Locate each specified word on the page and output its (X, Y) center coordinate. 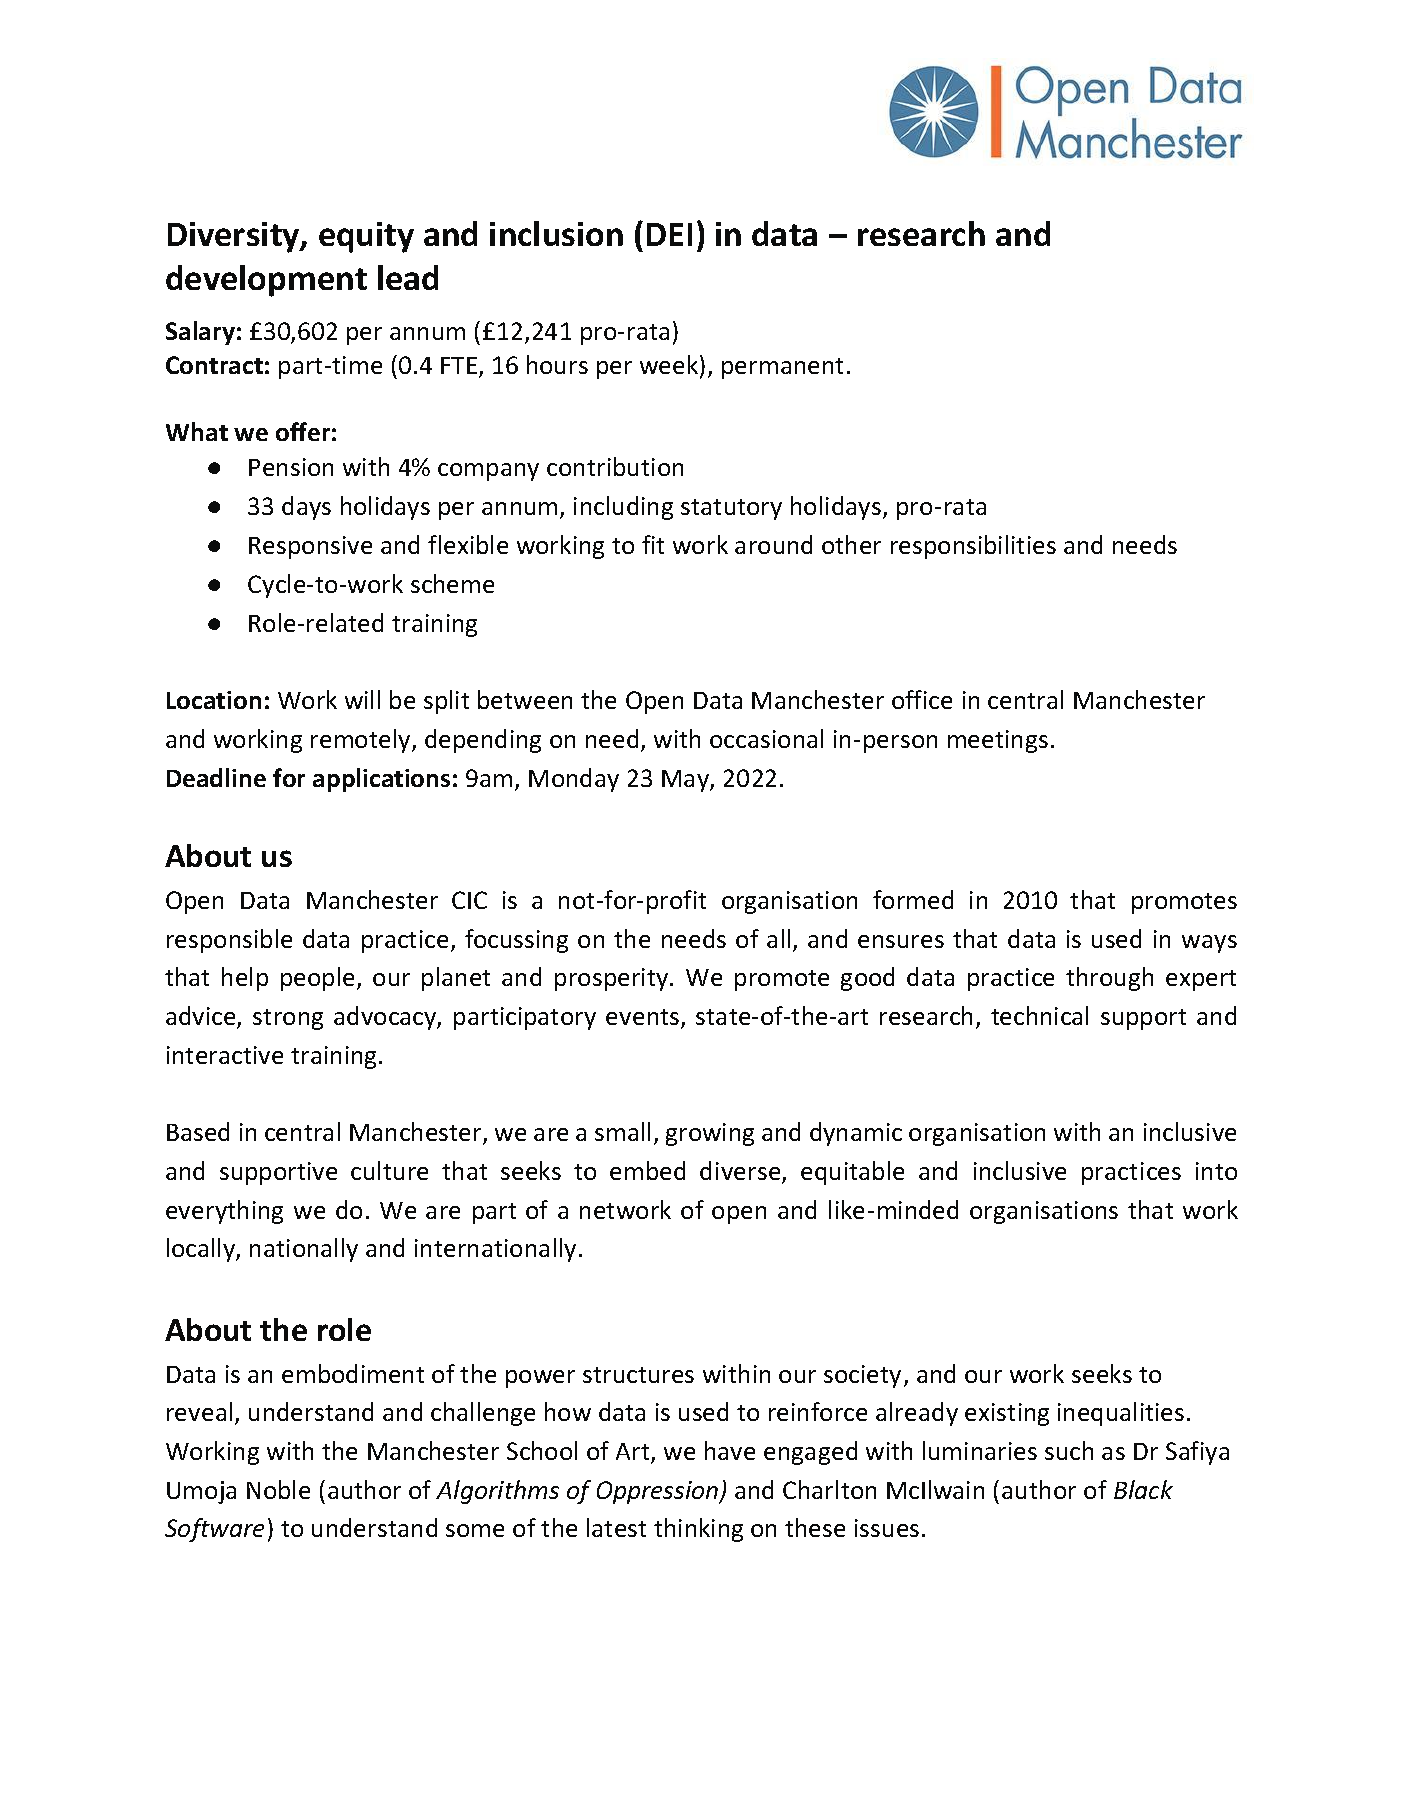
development (266, 281)
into (1216, 1171)
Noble (278, 1489)
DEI (669, 234)
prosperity (613, 979)
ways (1209, 944)
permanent (782, 368)
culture (389, 1170)
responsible (229, 941)
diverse (741, 1172)
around (773, 544)
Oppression (659, 1492)
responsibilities (973, 547)
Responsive (310, 547)
